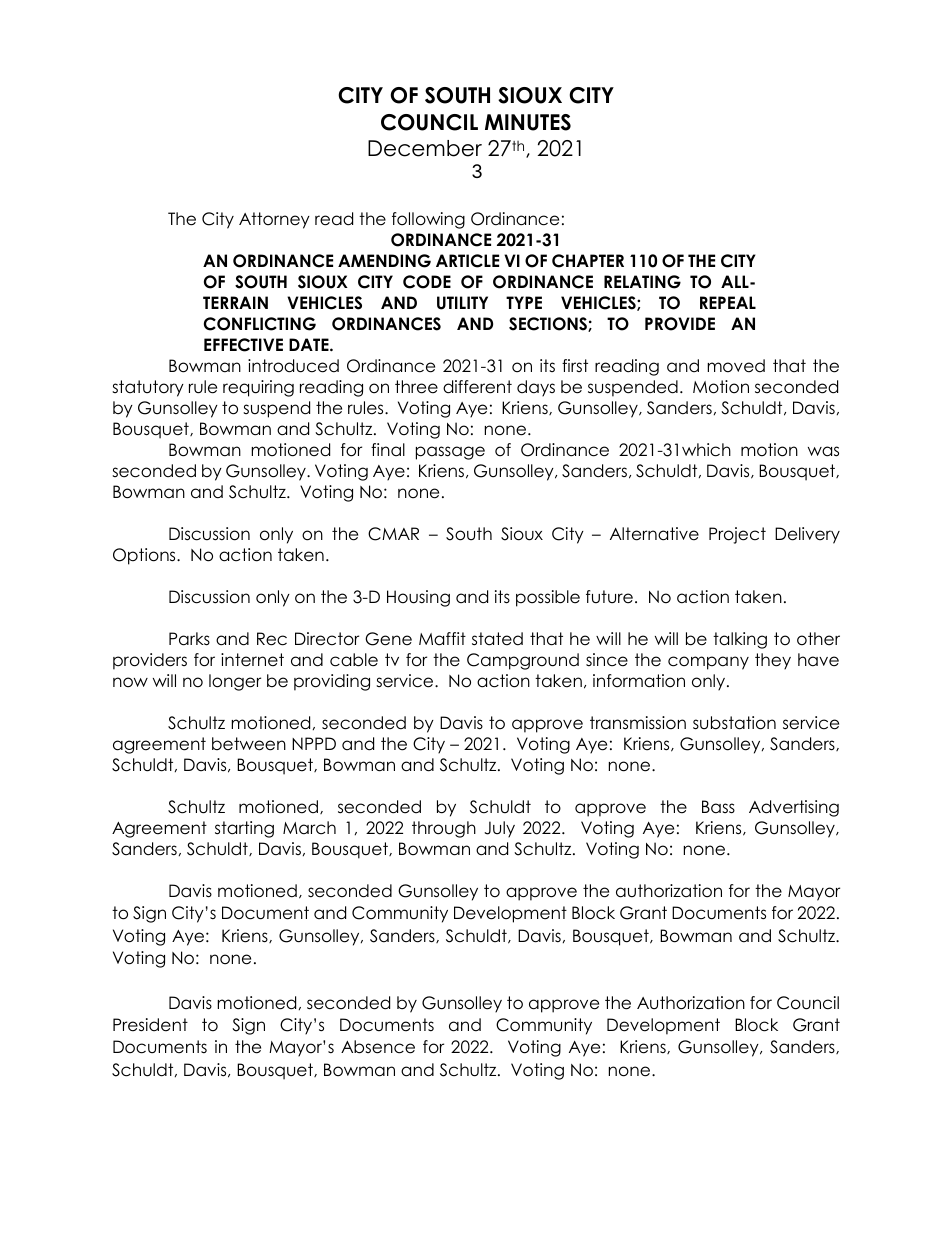 Image resolution: width=952 pixels, height=1233 pixels. I want to click on Project, so click(737, 535).
